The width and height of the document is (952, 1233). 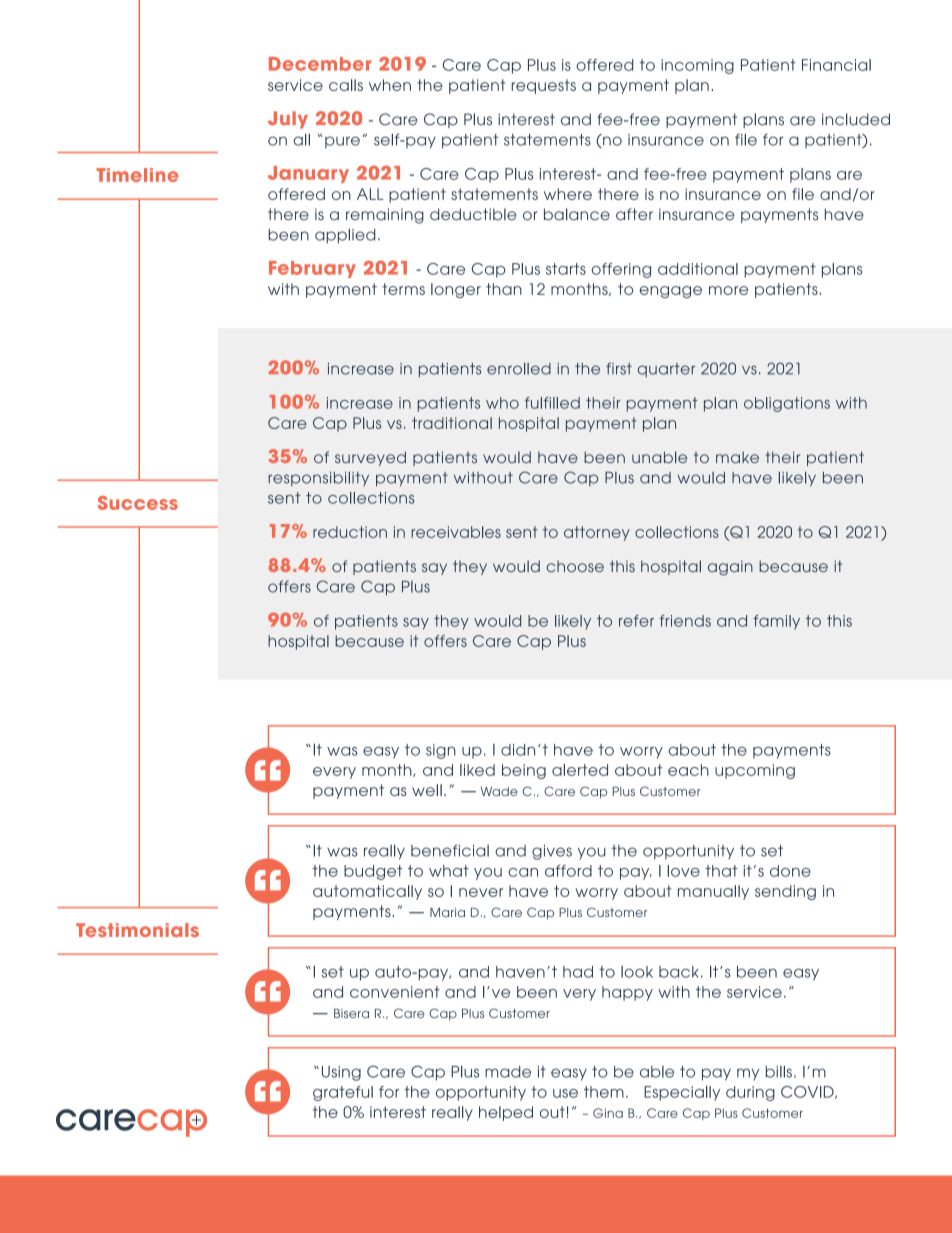 What do you see at coordinates (137, 930) in the document?
I see `Testimonials` at bounding box center [137, 930].
